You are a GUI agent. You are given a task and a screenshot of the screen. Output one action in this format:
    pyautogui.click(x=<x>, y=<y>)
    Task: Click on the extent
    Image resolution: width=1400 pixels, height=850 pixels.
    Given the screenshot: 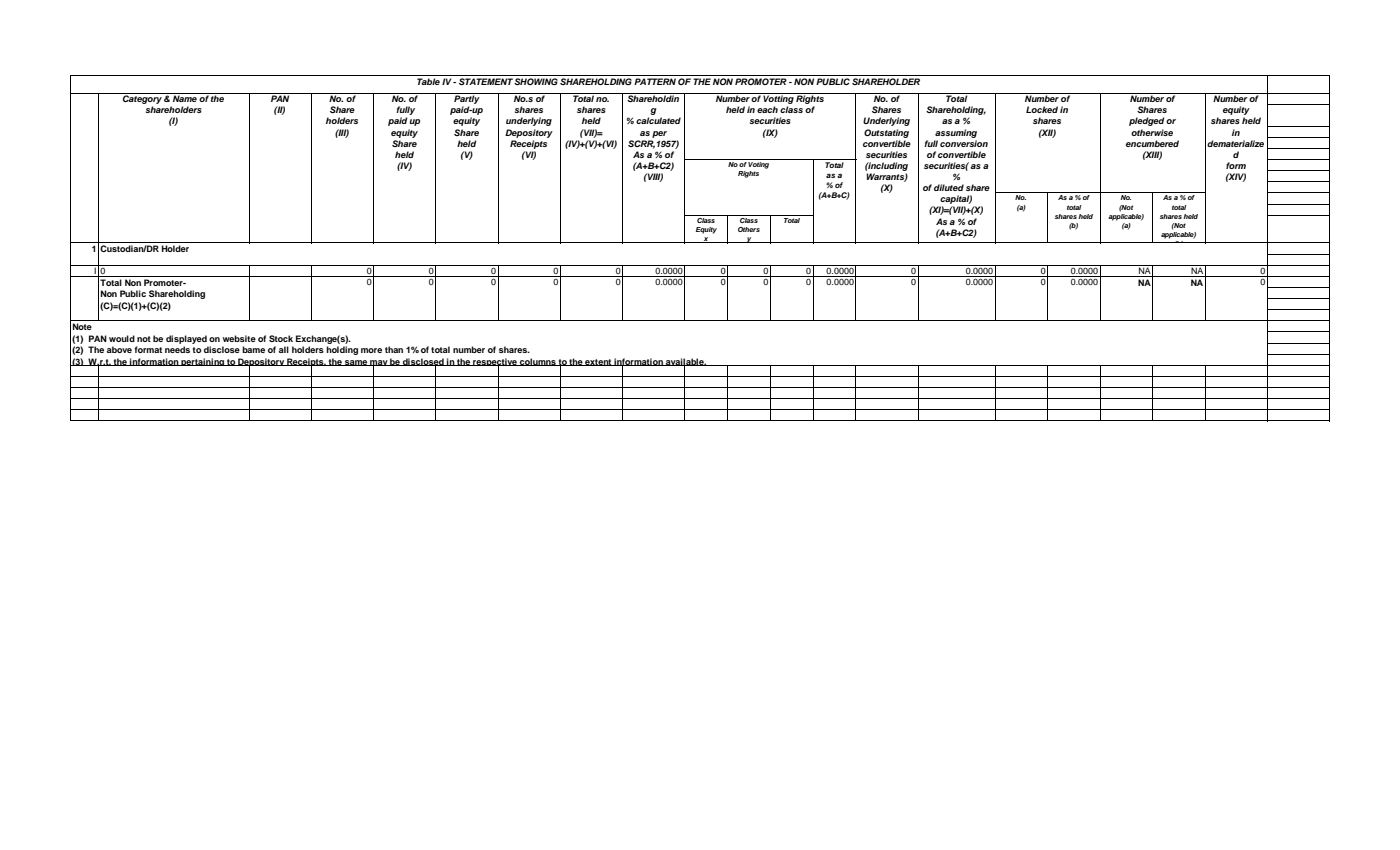 What is the action you would take?
    pyautogui.click(x=599, y=362)
